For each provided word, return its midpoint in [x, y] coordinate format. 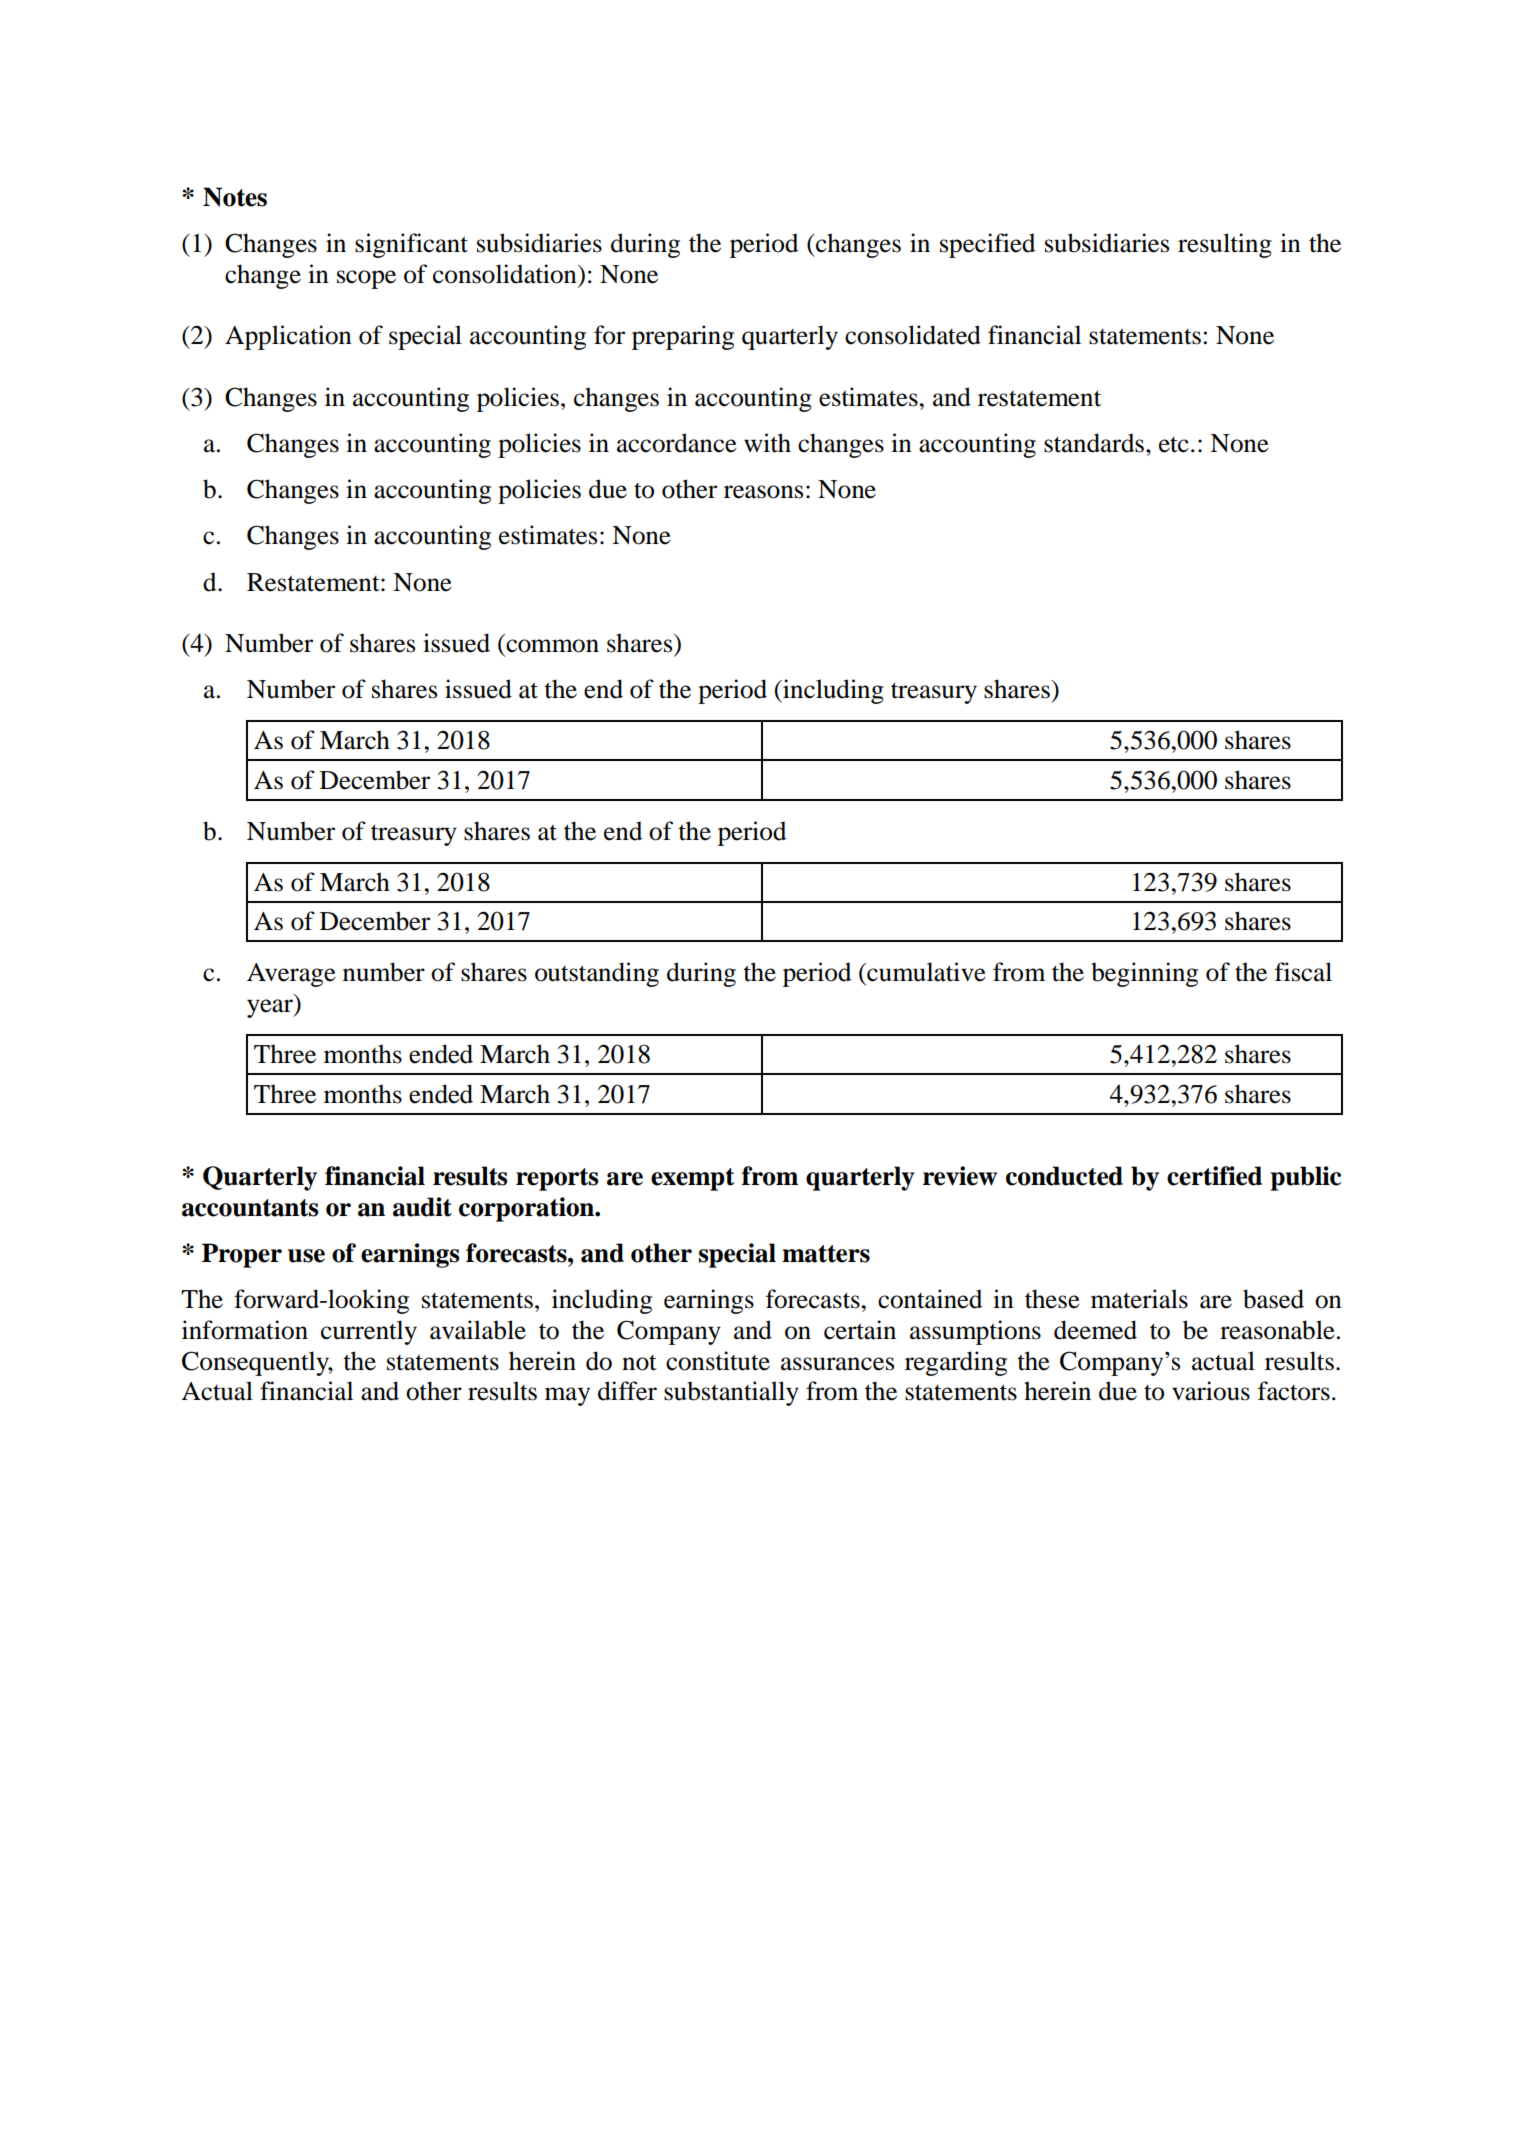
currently [369, 1332]
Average [291, 975]
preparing [683, 337]
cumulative [925, 972]
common [552, 646]
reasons [763, 492]
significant [411, 245]
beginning [1144, 974]
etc [1174, 445]
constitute [718, 1361]
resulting [1225, 245]
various [1211, 1391]
